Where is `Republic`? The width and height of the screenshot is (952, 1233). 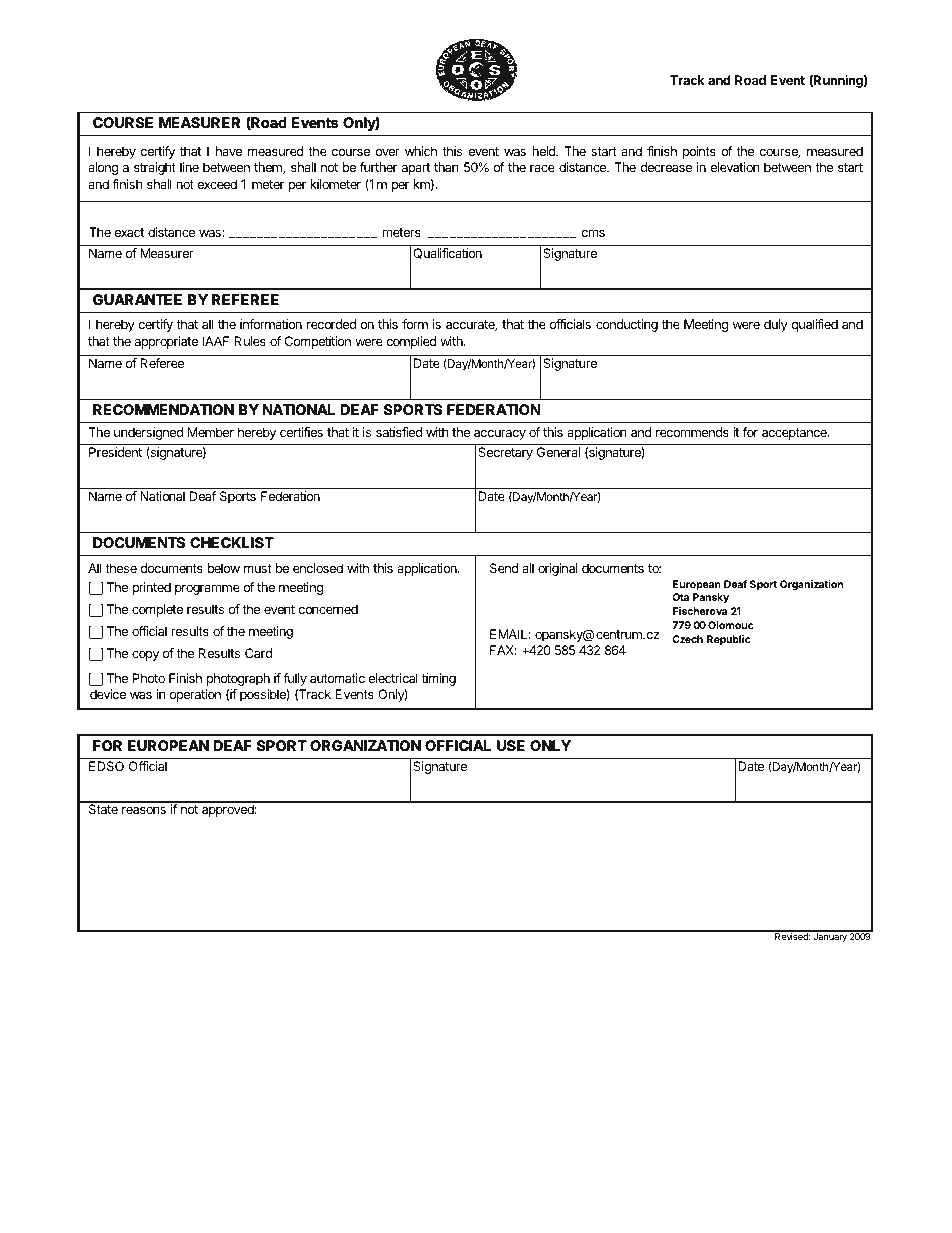
Republic is located at coordinates (729, 640).
